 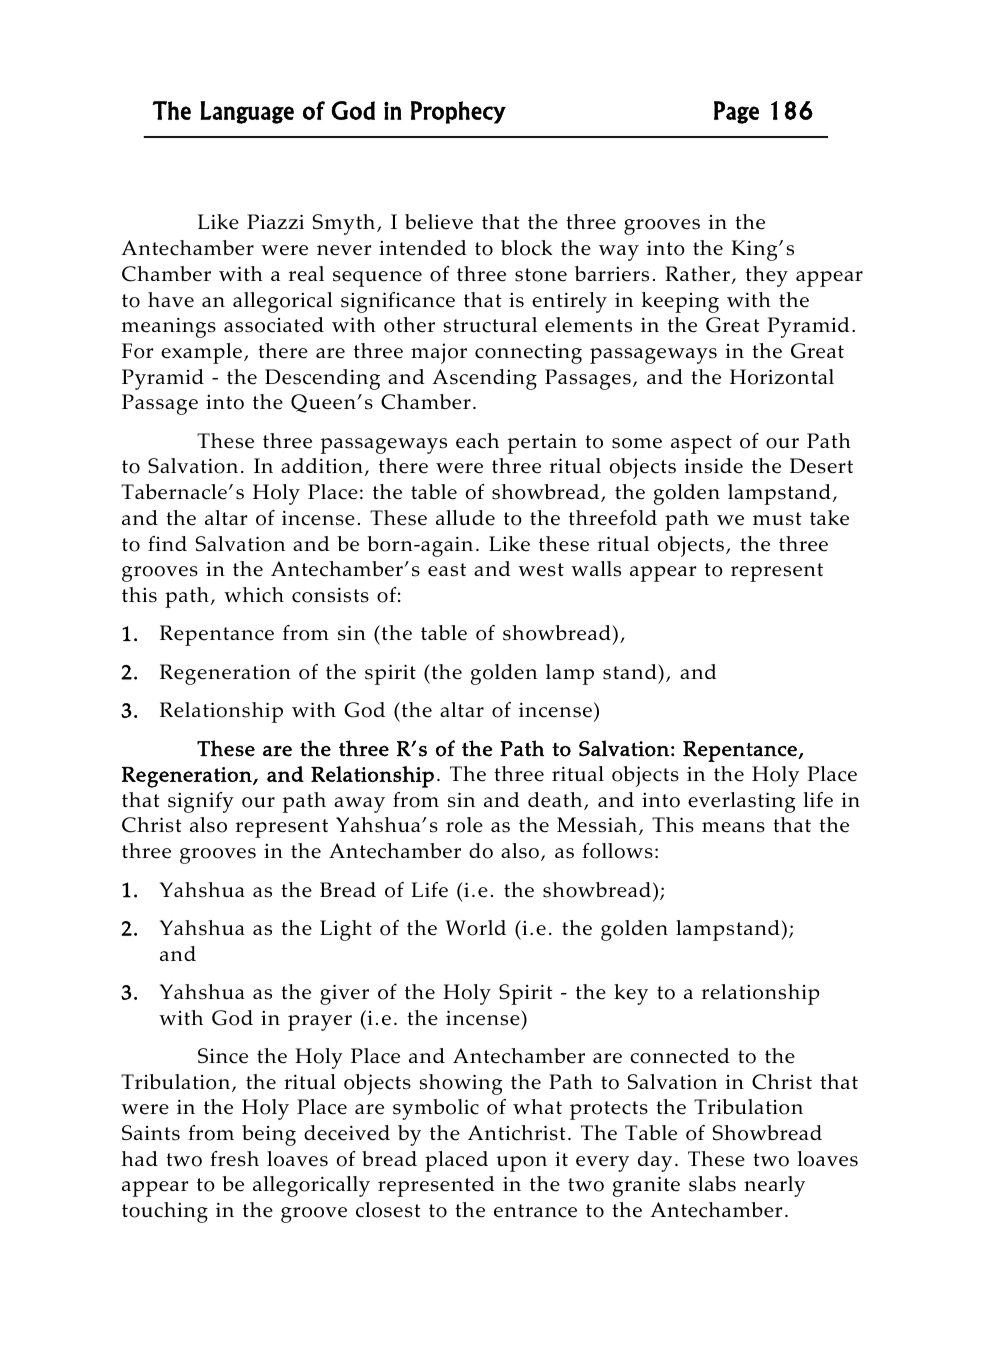 What do you see at coordinates (522, 1164) in the screenshot?
I see `upon` at bounding box center [522, 1164].
